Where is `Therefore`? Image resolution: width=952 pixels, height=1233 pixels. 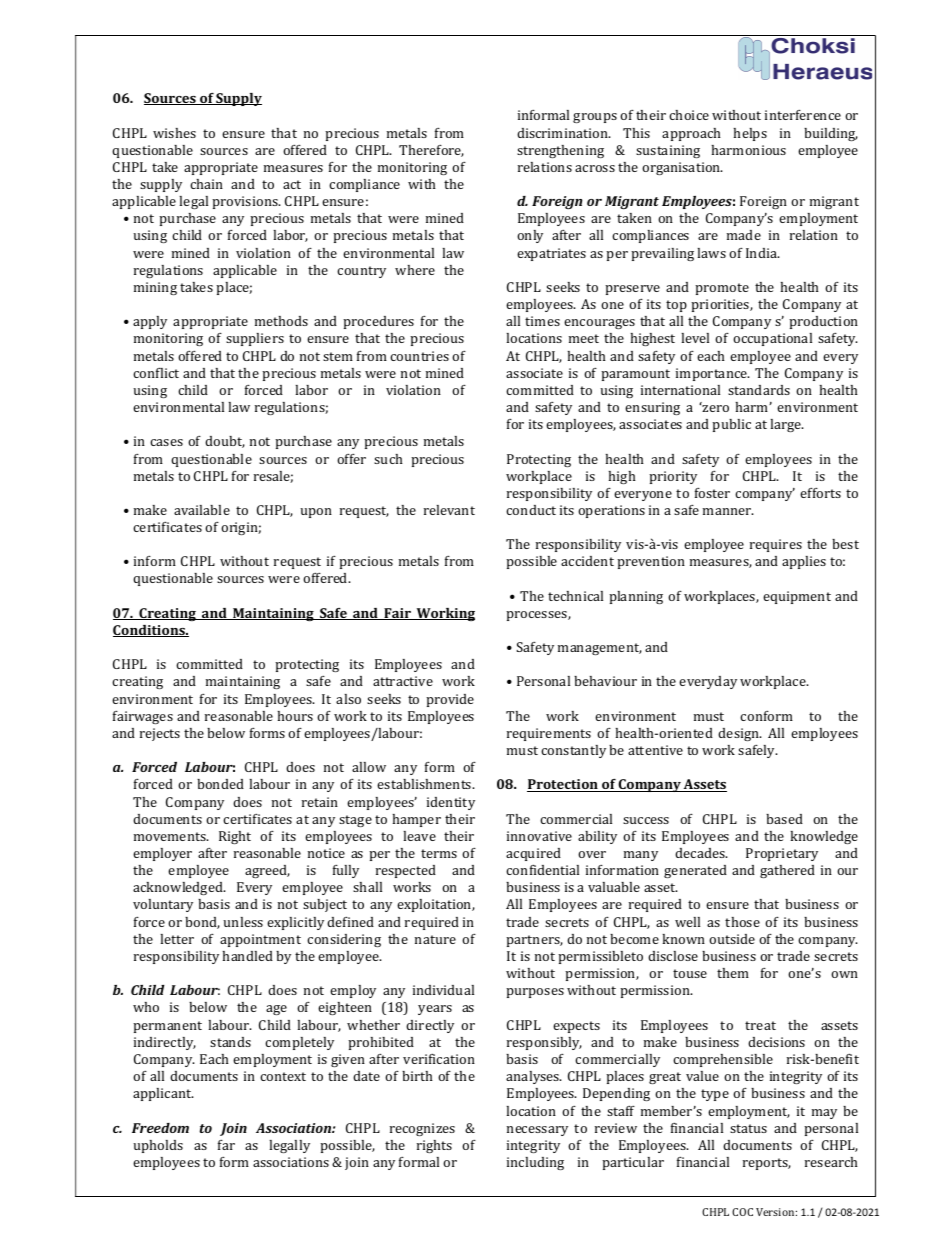
Therefore is located at coordinates (431, 151).
